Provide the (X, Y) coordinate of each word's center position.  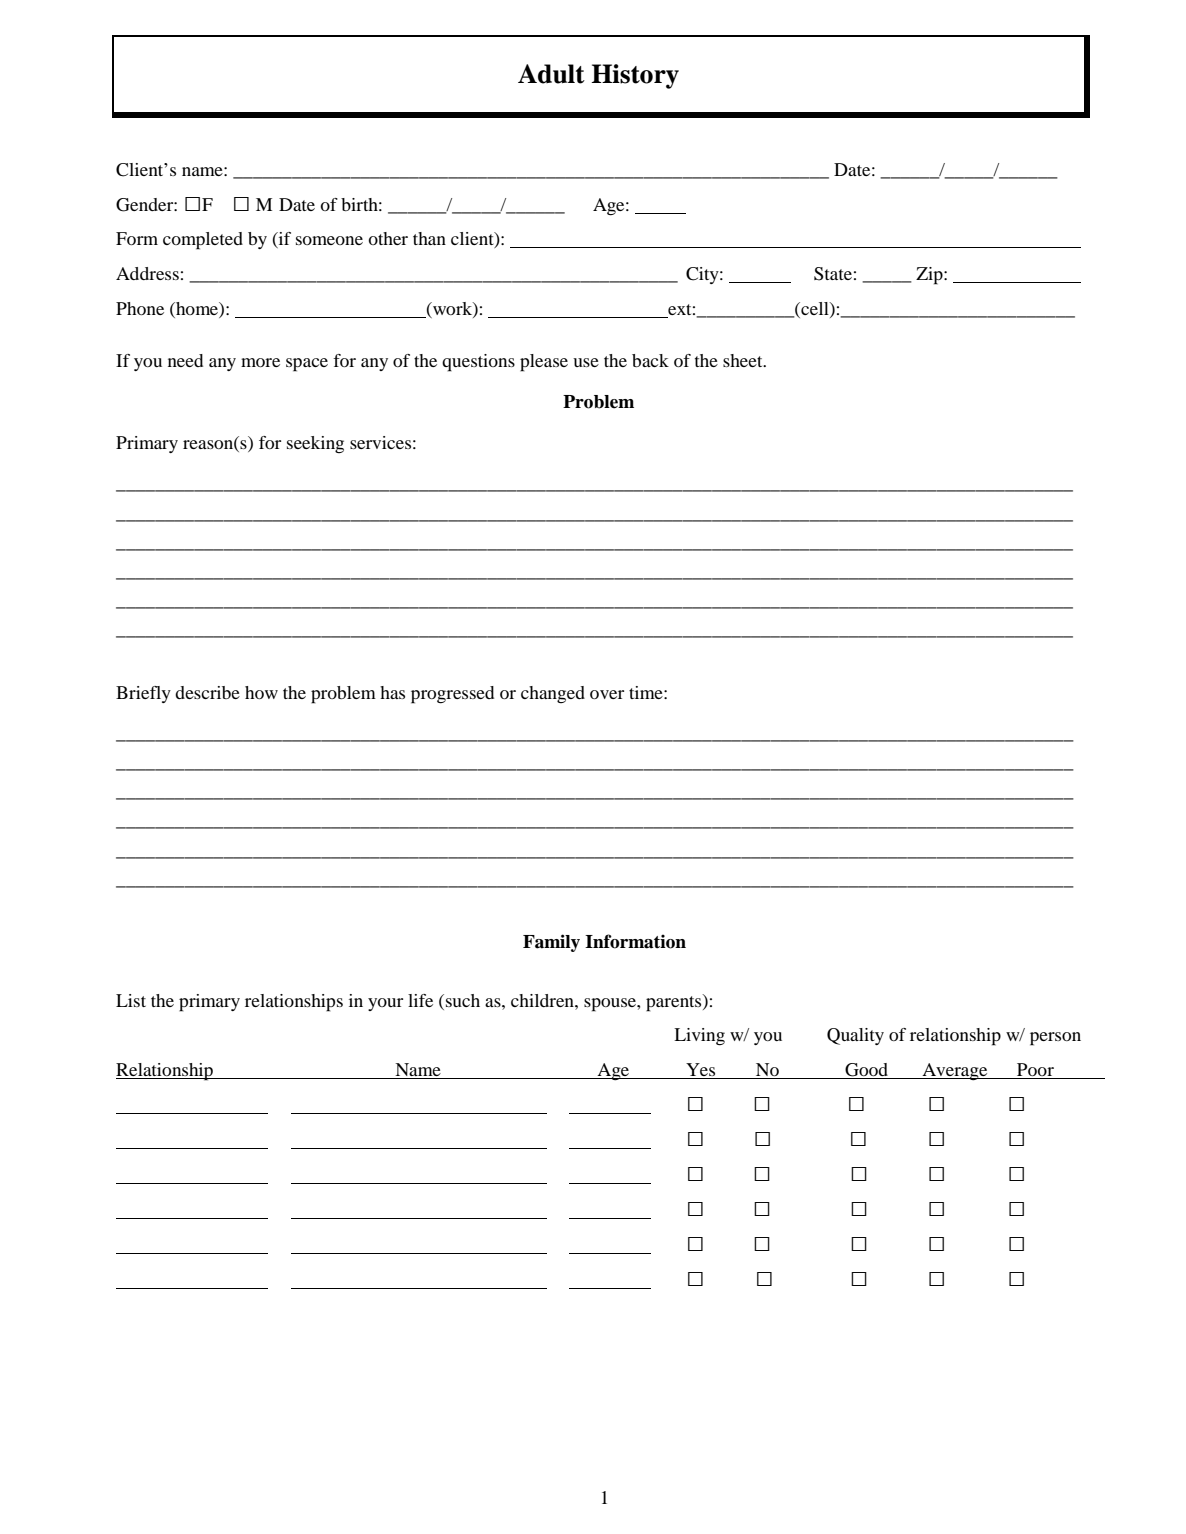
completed (203, 241)
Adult (551, 74)
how (261, 692)
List (131, 1000)
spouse (611, 1005)
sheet (744, 360)
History (635, 76)
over (607, 694)
